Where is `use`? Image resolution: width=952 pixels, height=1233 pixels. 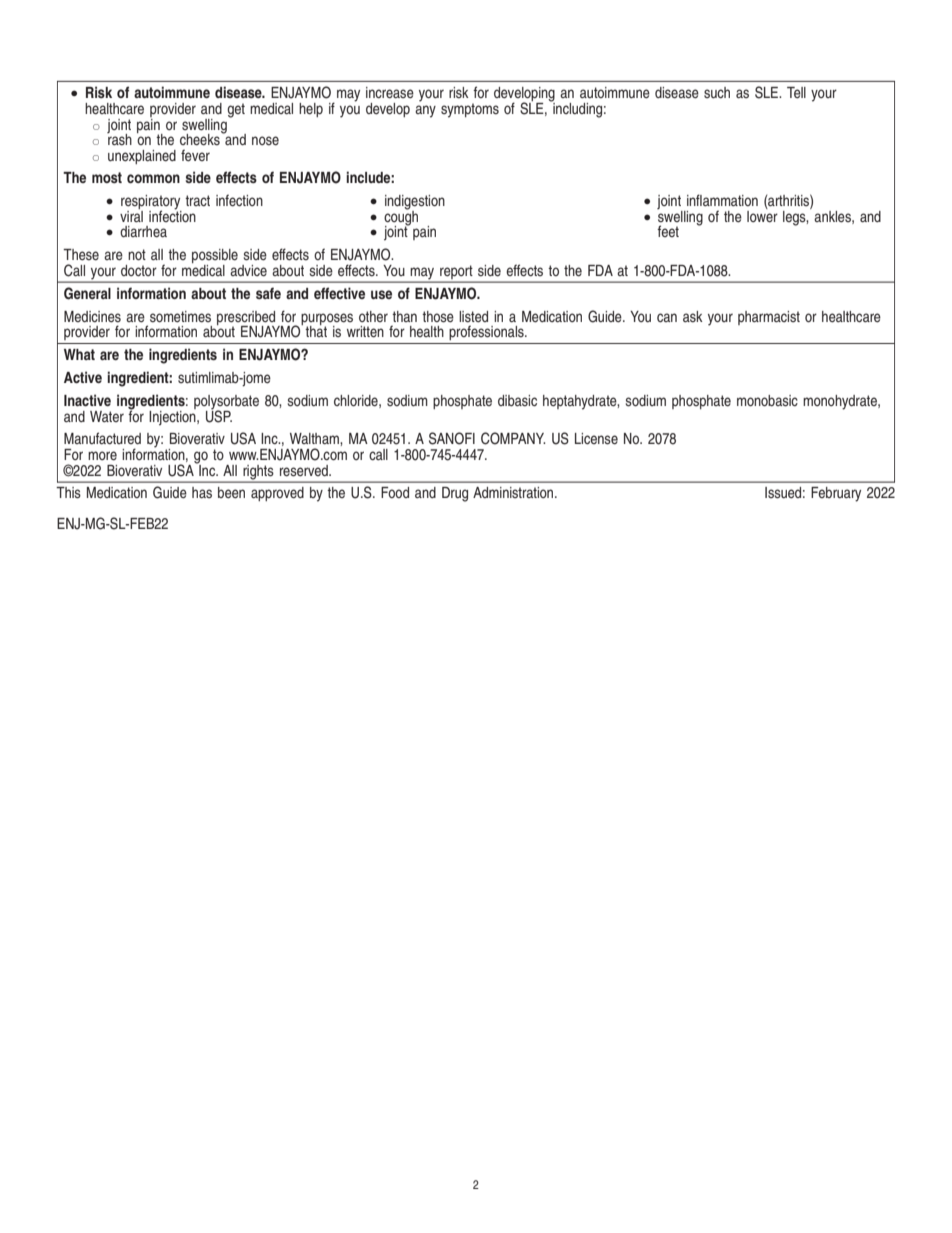 use is located at coordinates (381, 294).
